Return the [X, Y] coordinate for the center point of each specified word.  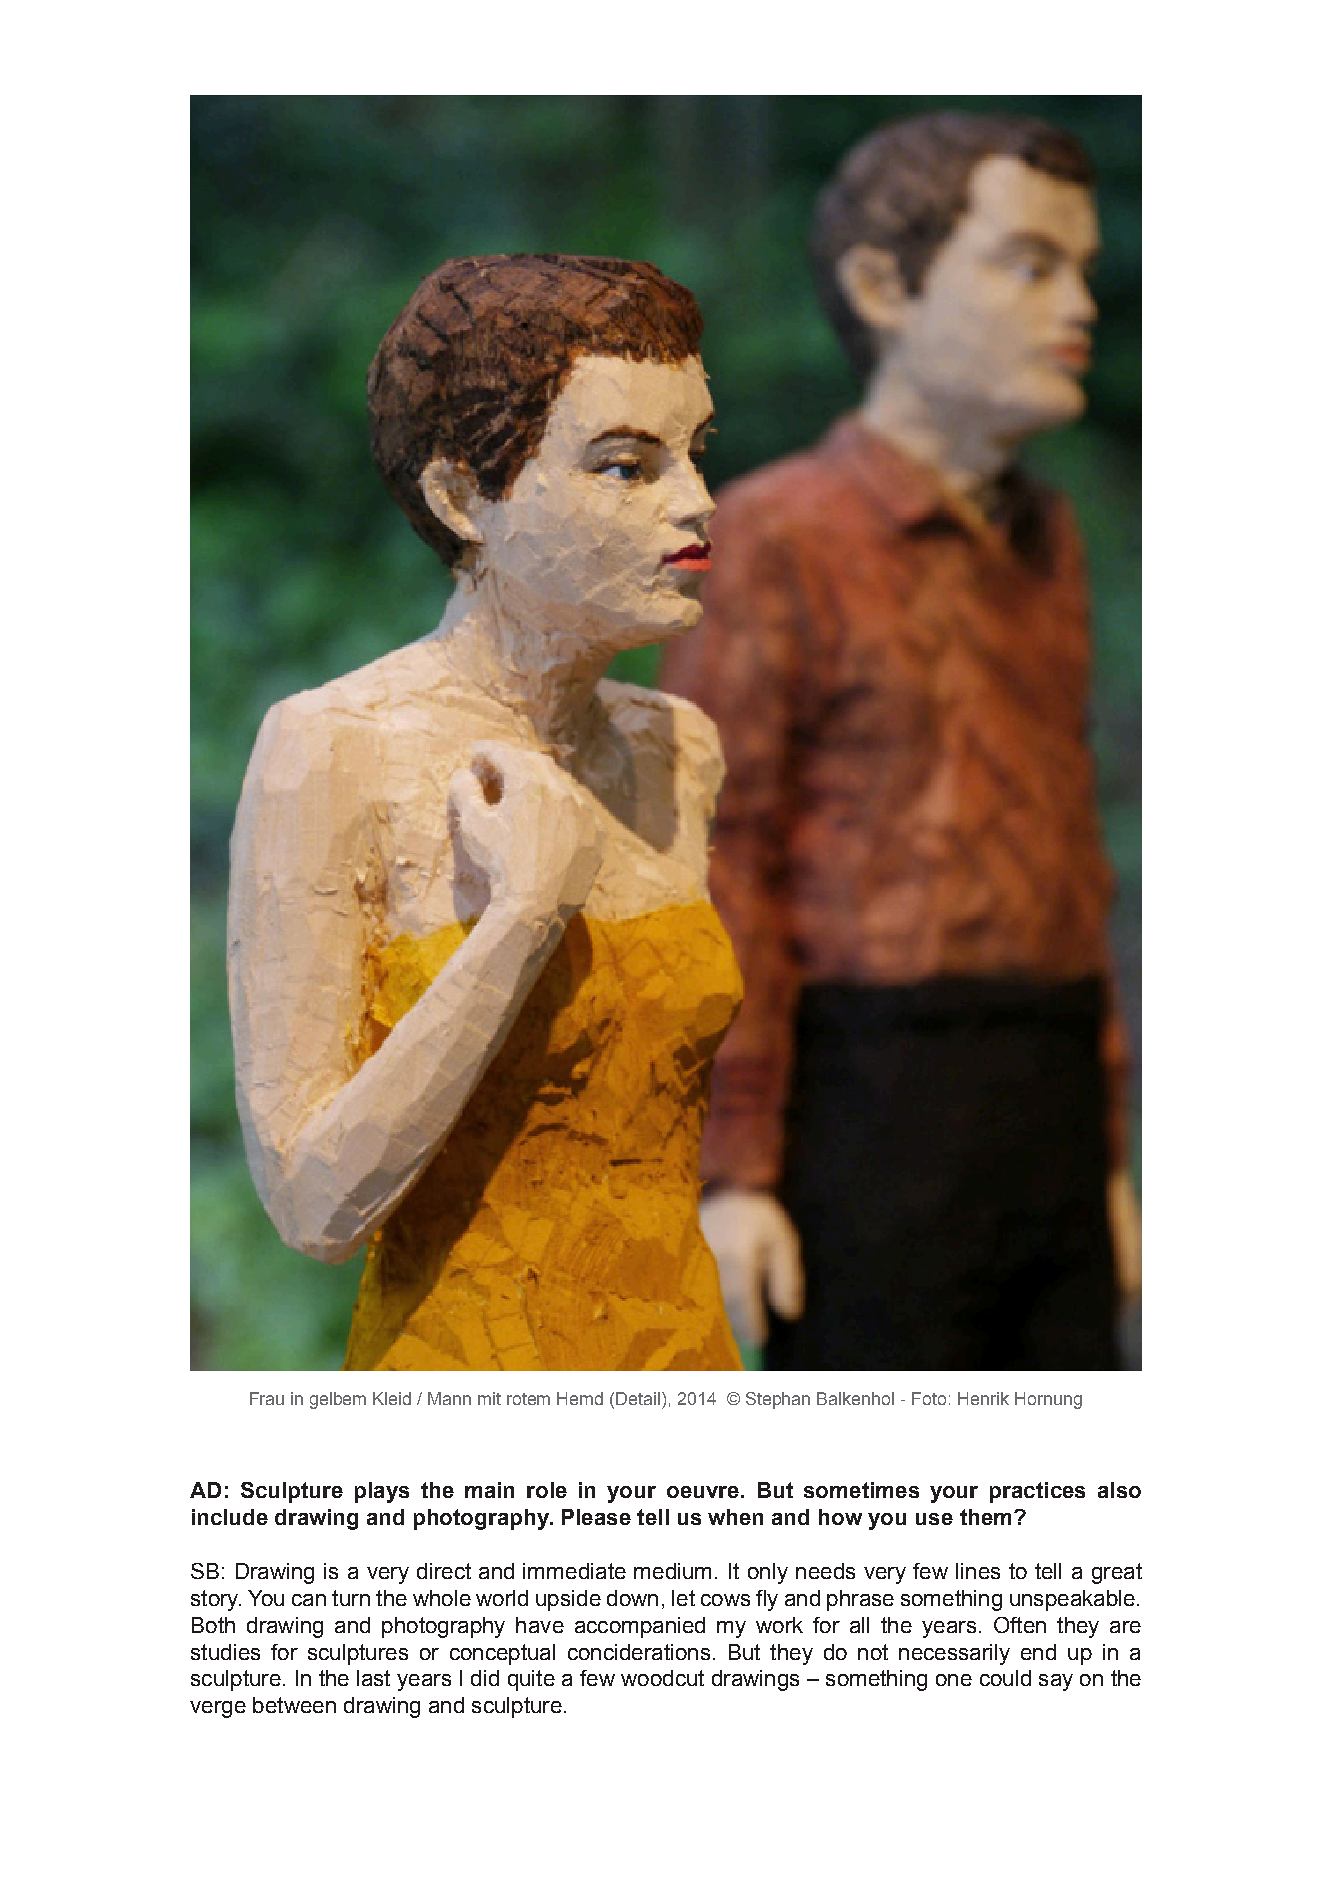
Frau [267, 1398]
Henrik [983, 1398]
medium [672, 1571]
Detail [639, 1398]
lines [978, 1571]
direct [444, 1571]
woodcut [662, 1678]
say [1056, 1682]
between [294, 1705]
